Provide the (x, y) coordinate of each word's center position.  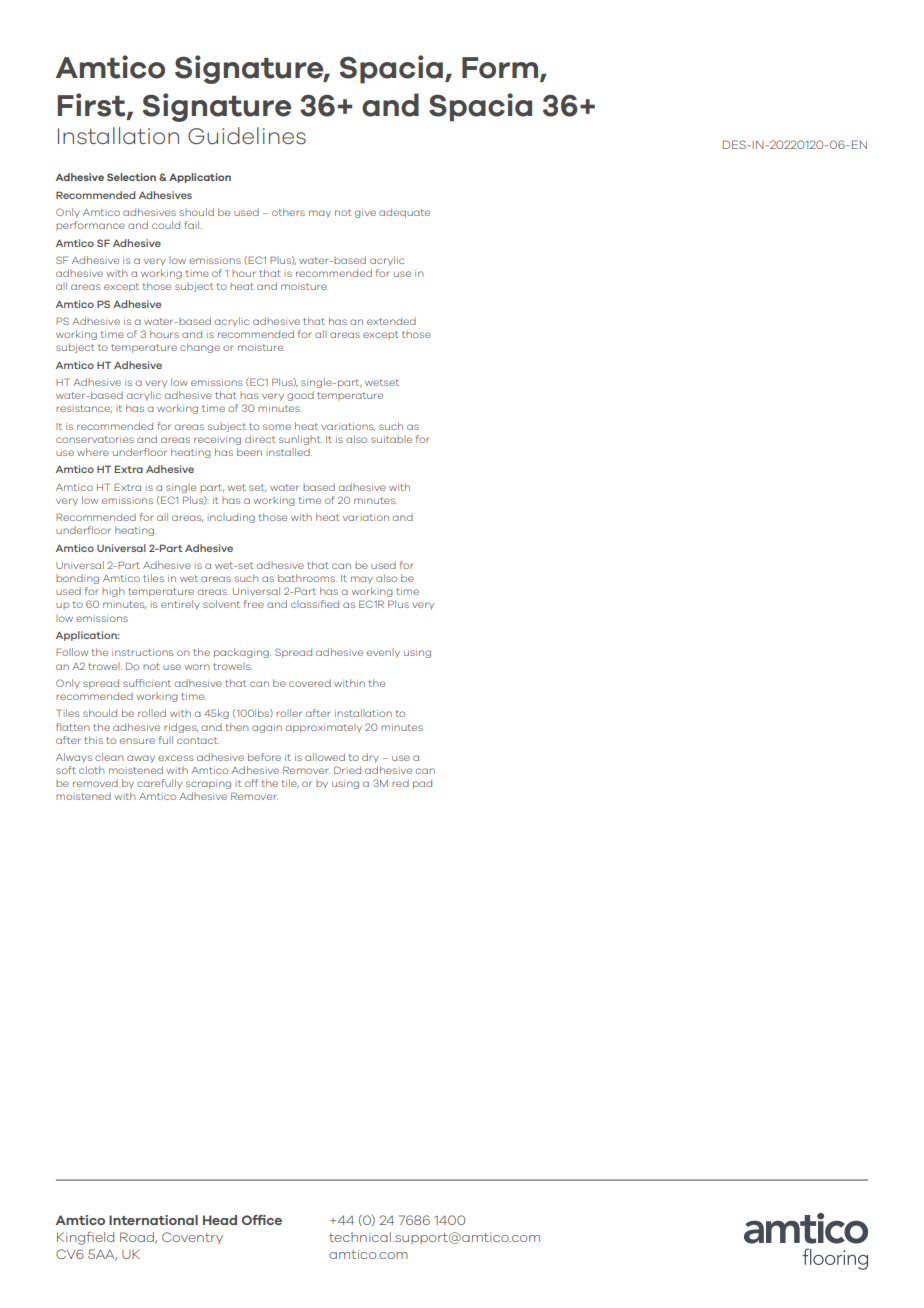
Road (138, 1238)
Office (262, 1220)
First (93, 105)
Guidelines (247, 136)
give (365, 214)
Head (220, 1220)
